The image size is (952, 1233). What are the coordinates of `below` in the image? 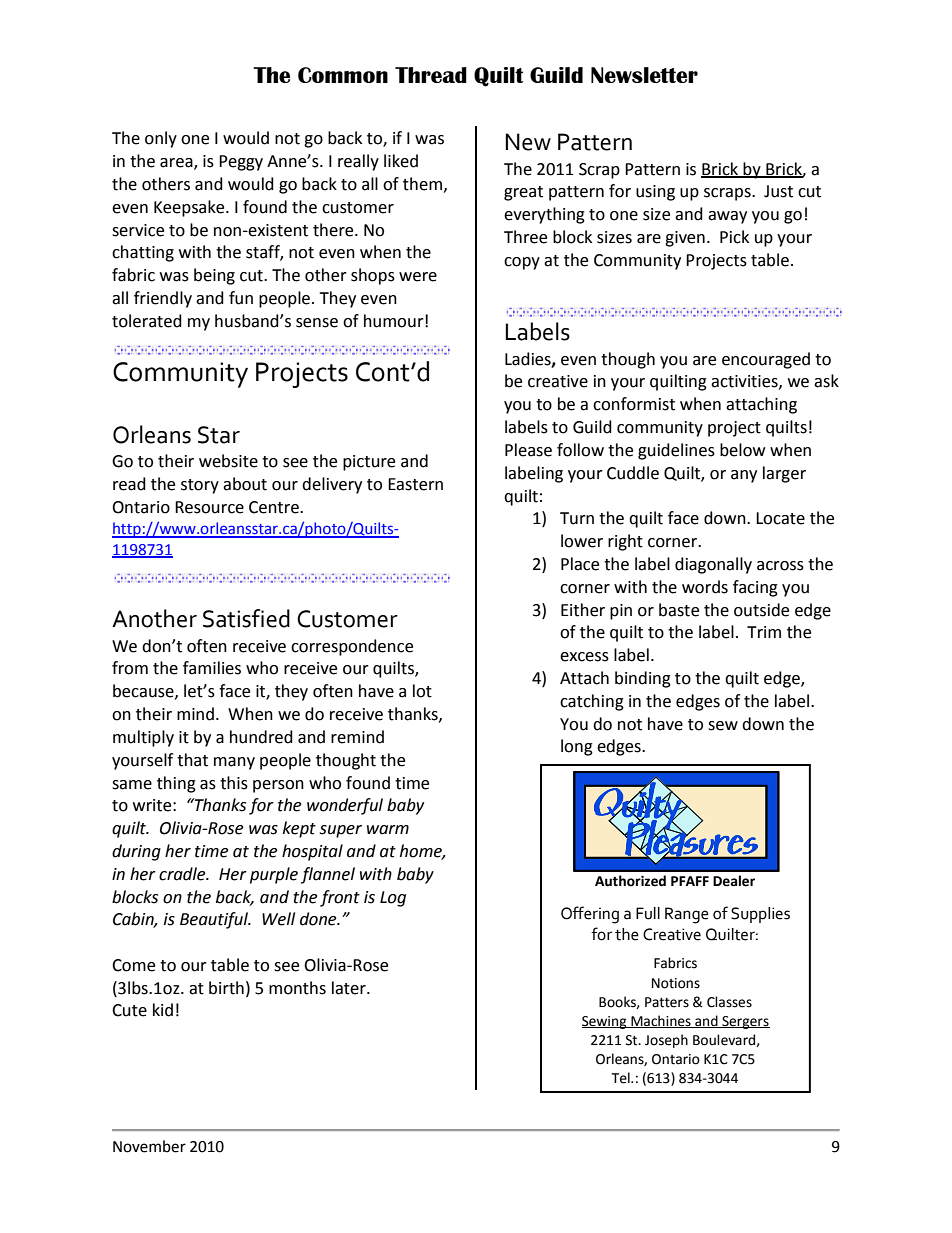 It's located at (742, 450).
